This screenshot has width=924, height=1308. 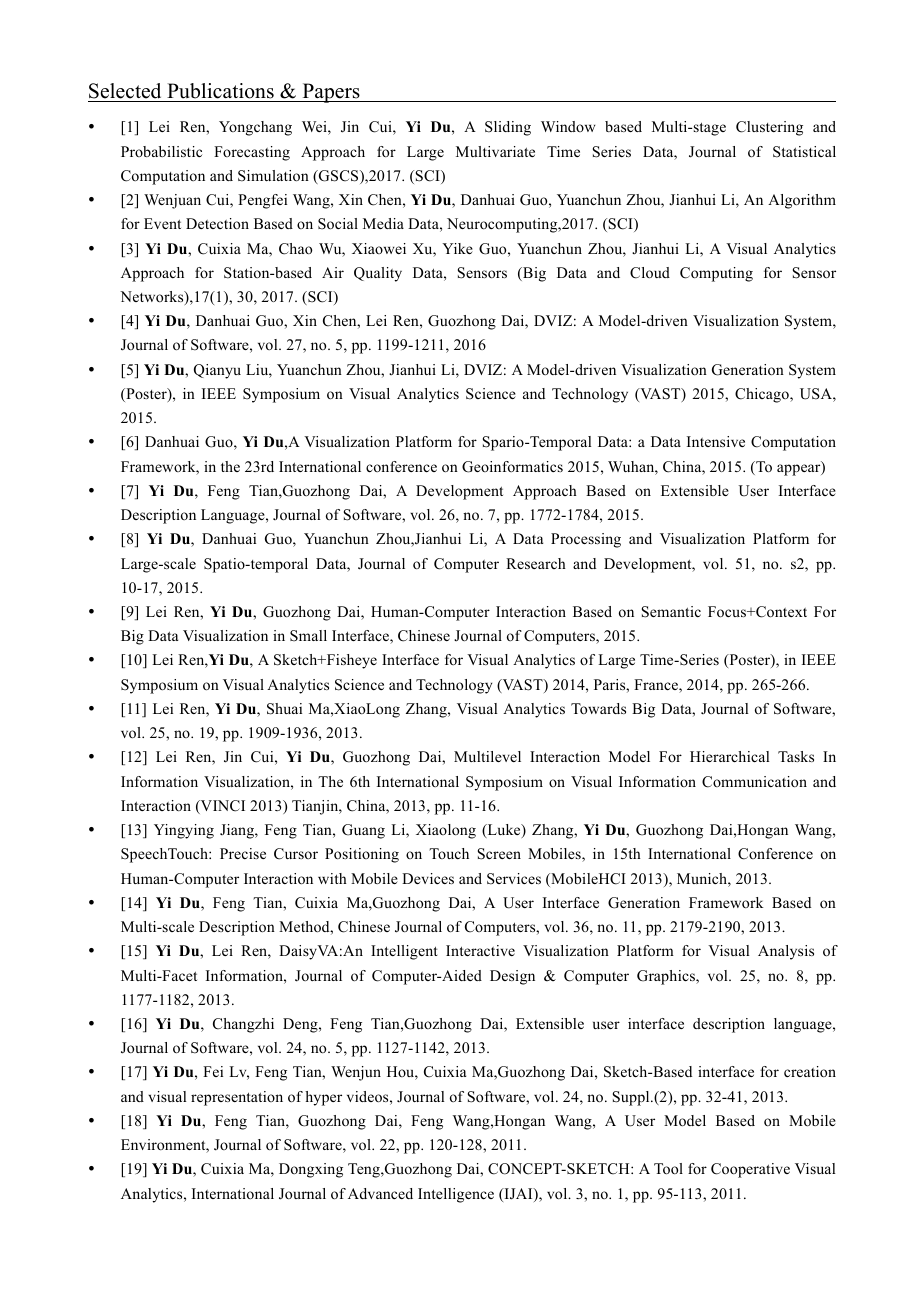 I want to click on Small, so click(x=308, y=636).
